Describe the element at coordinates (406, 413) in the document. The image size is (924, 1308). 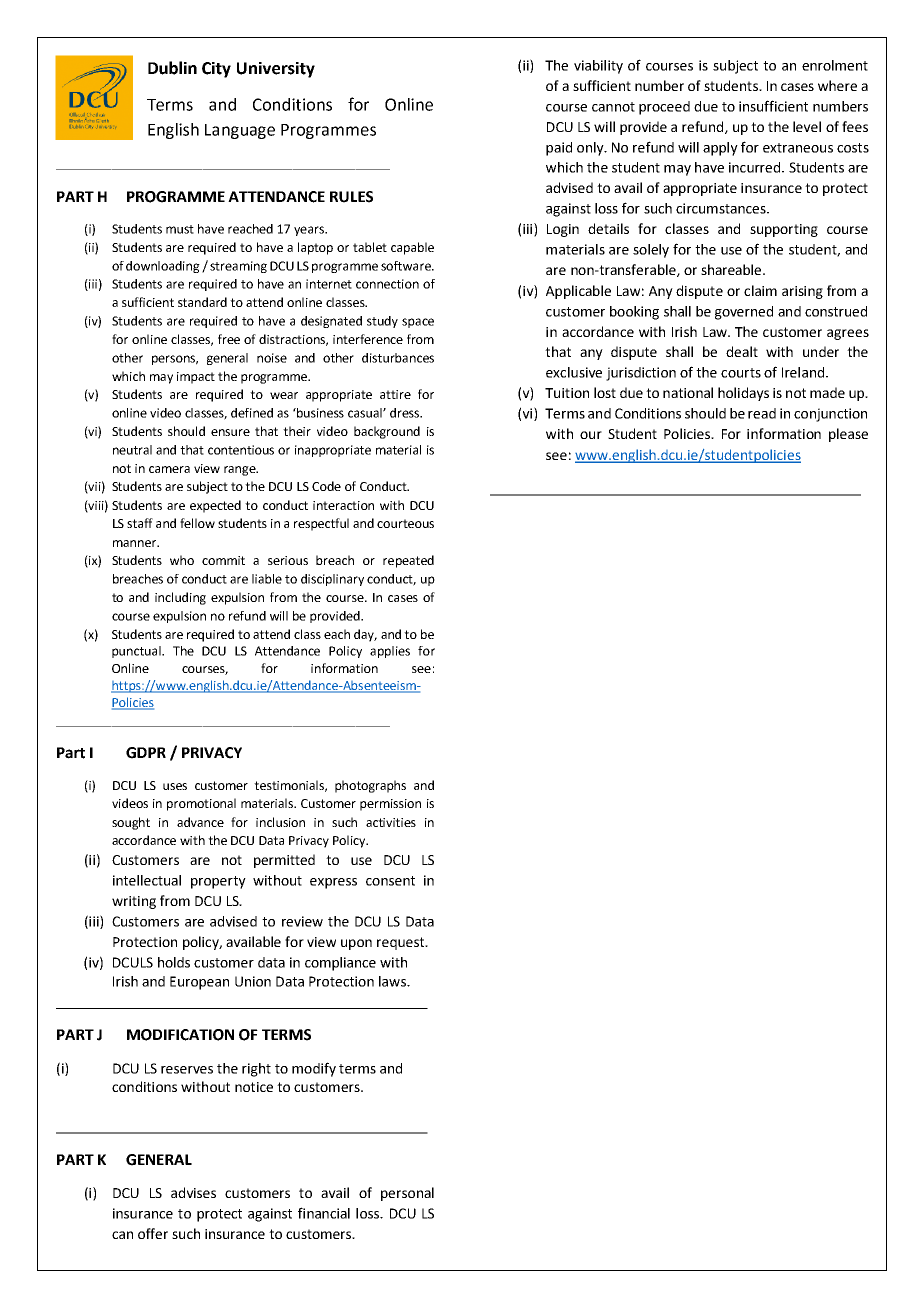
I see `dress` at that location.
